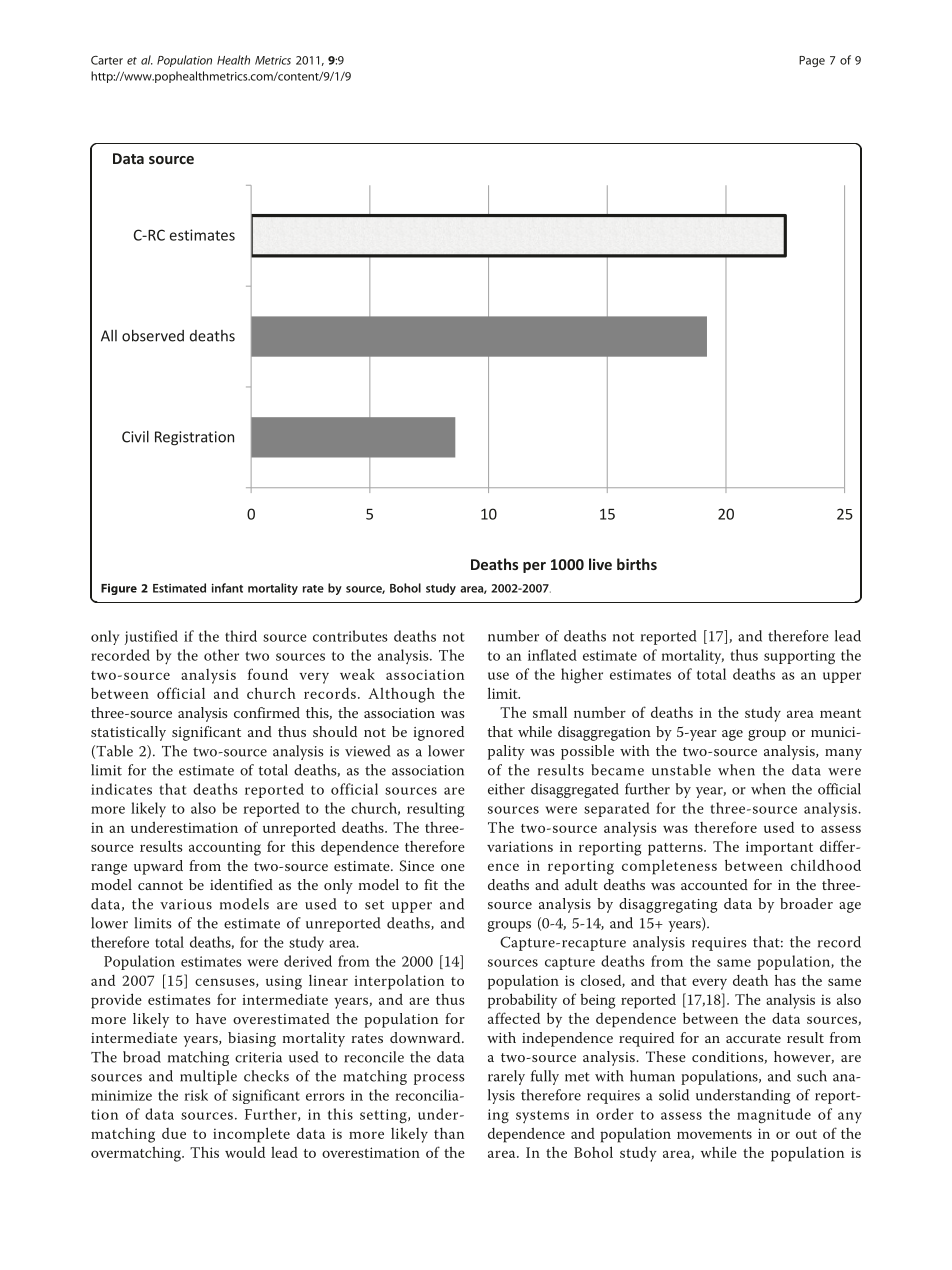  Describe the element at coordinates (799, 657) in the image. I see `supporting` at that location.
